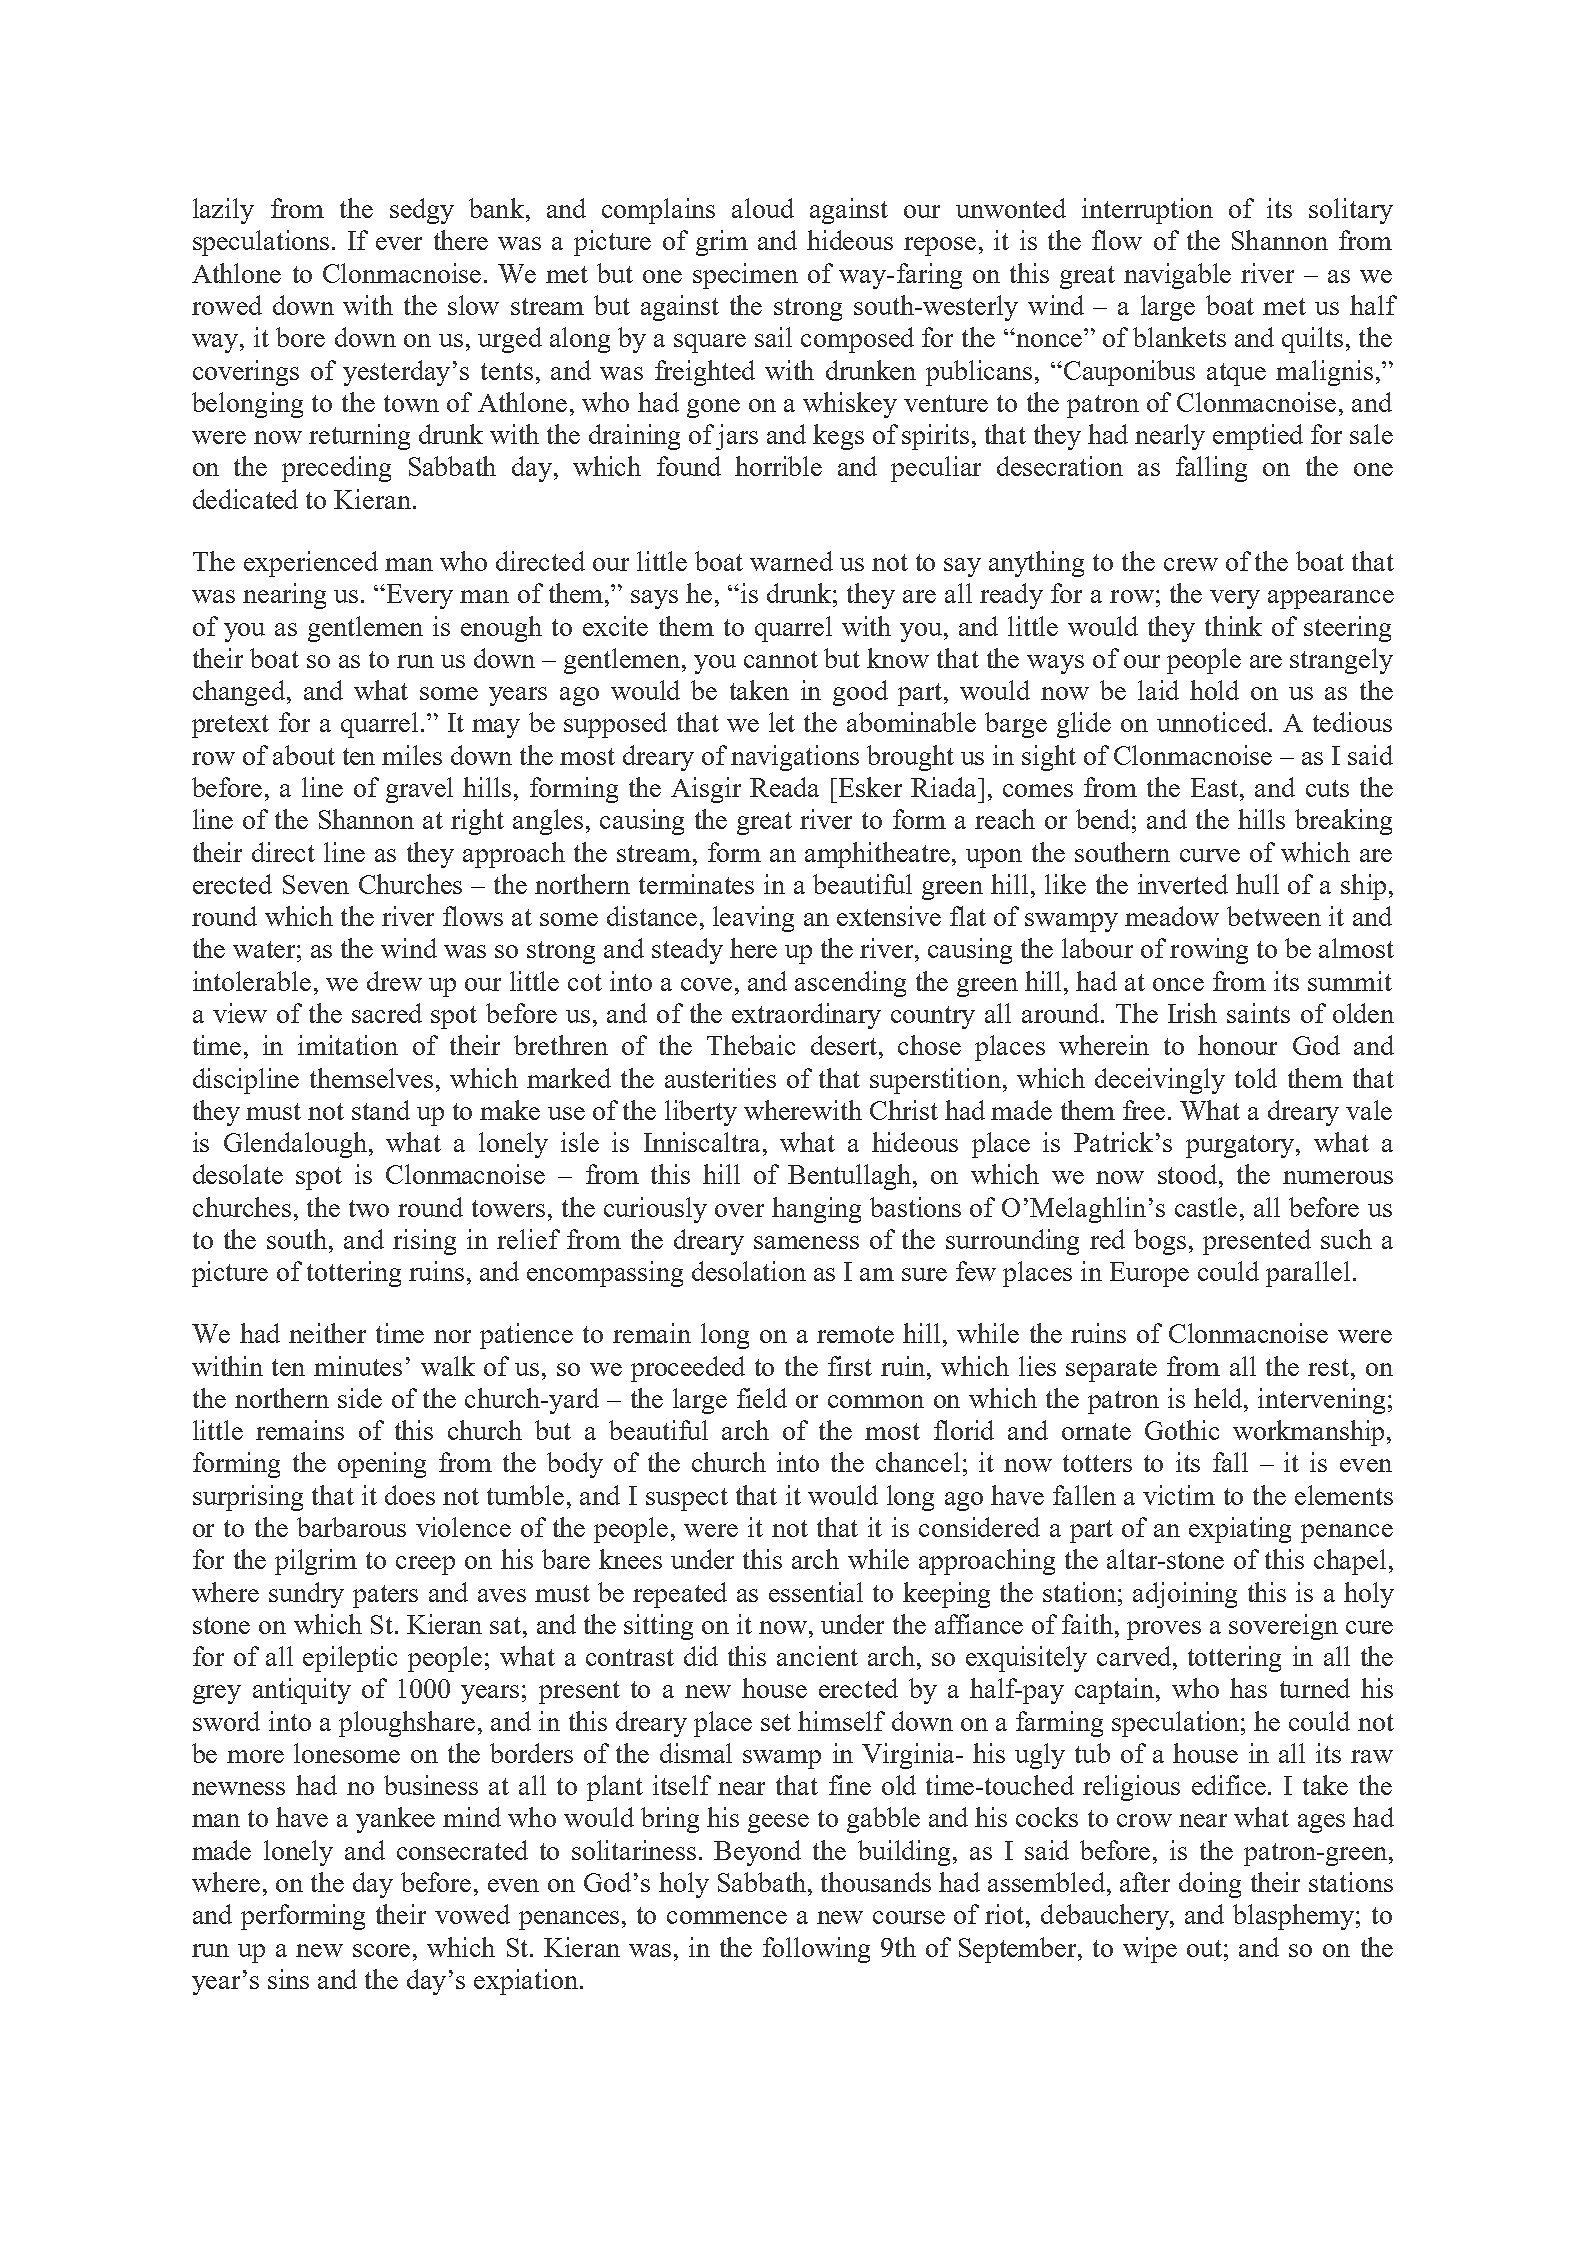 The width and height of the document is (1587, 2246). Describe the element at coordinates (816, 1592) in the document. I see `essential` at that location.
